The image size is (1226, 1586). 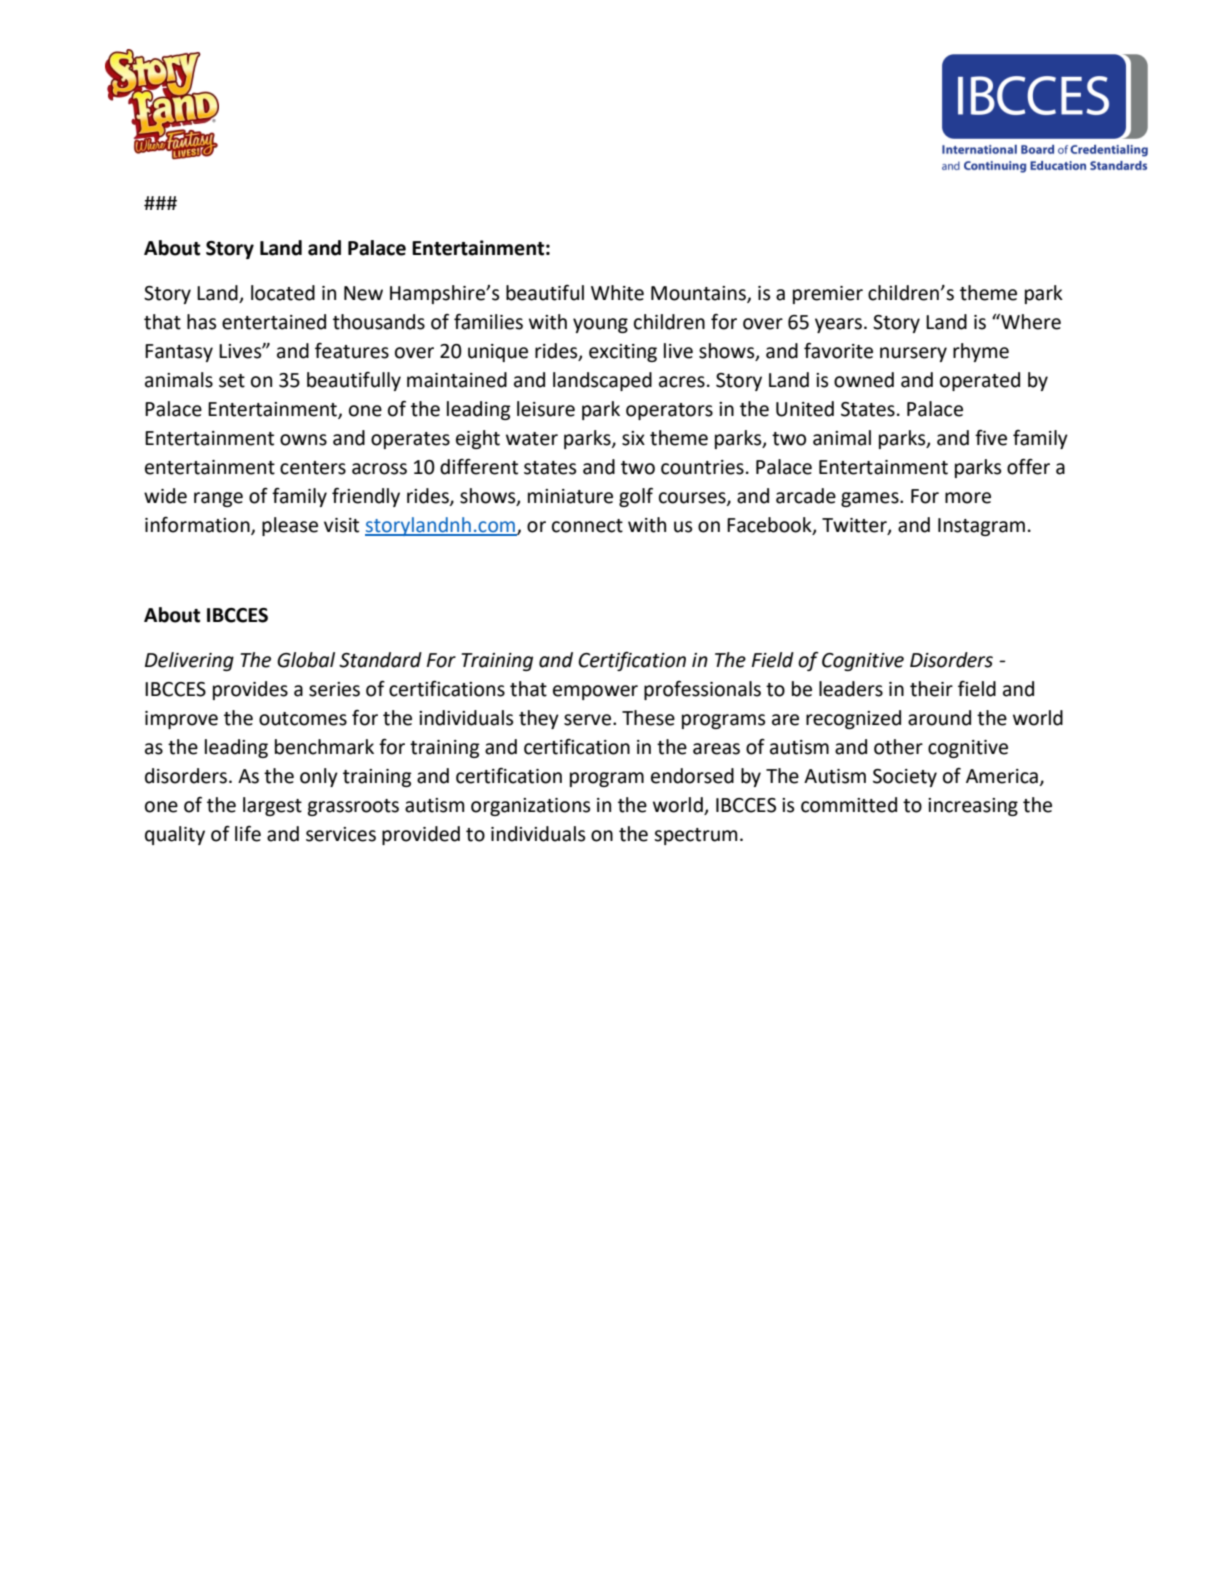 What do you see at coordinates (306, 660) in the screenshot?
I see `Global` at bounding box center [306, 660].
